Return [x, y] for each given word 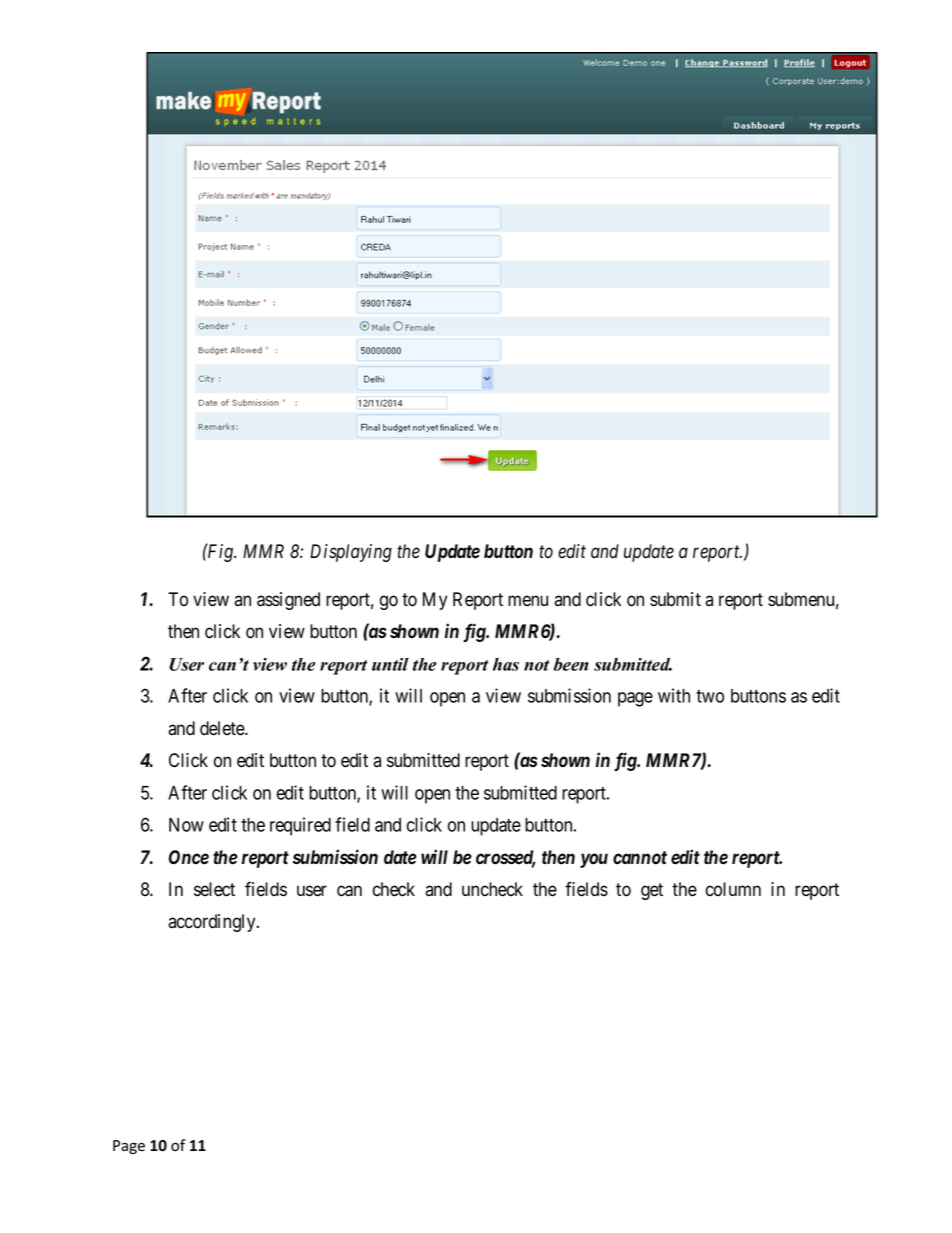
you [594, 860]
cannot [640, 858]
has [506, 664]
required [300, 826]
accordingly [213, 923]
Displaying [351, 553]
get [652, 891]
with [674, 695]
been [571, 664]
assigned [288, 601]
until [390, 664]
